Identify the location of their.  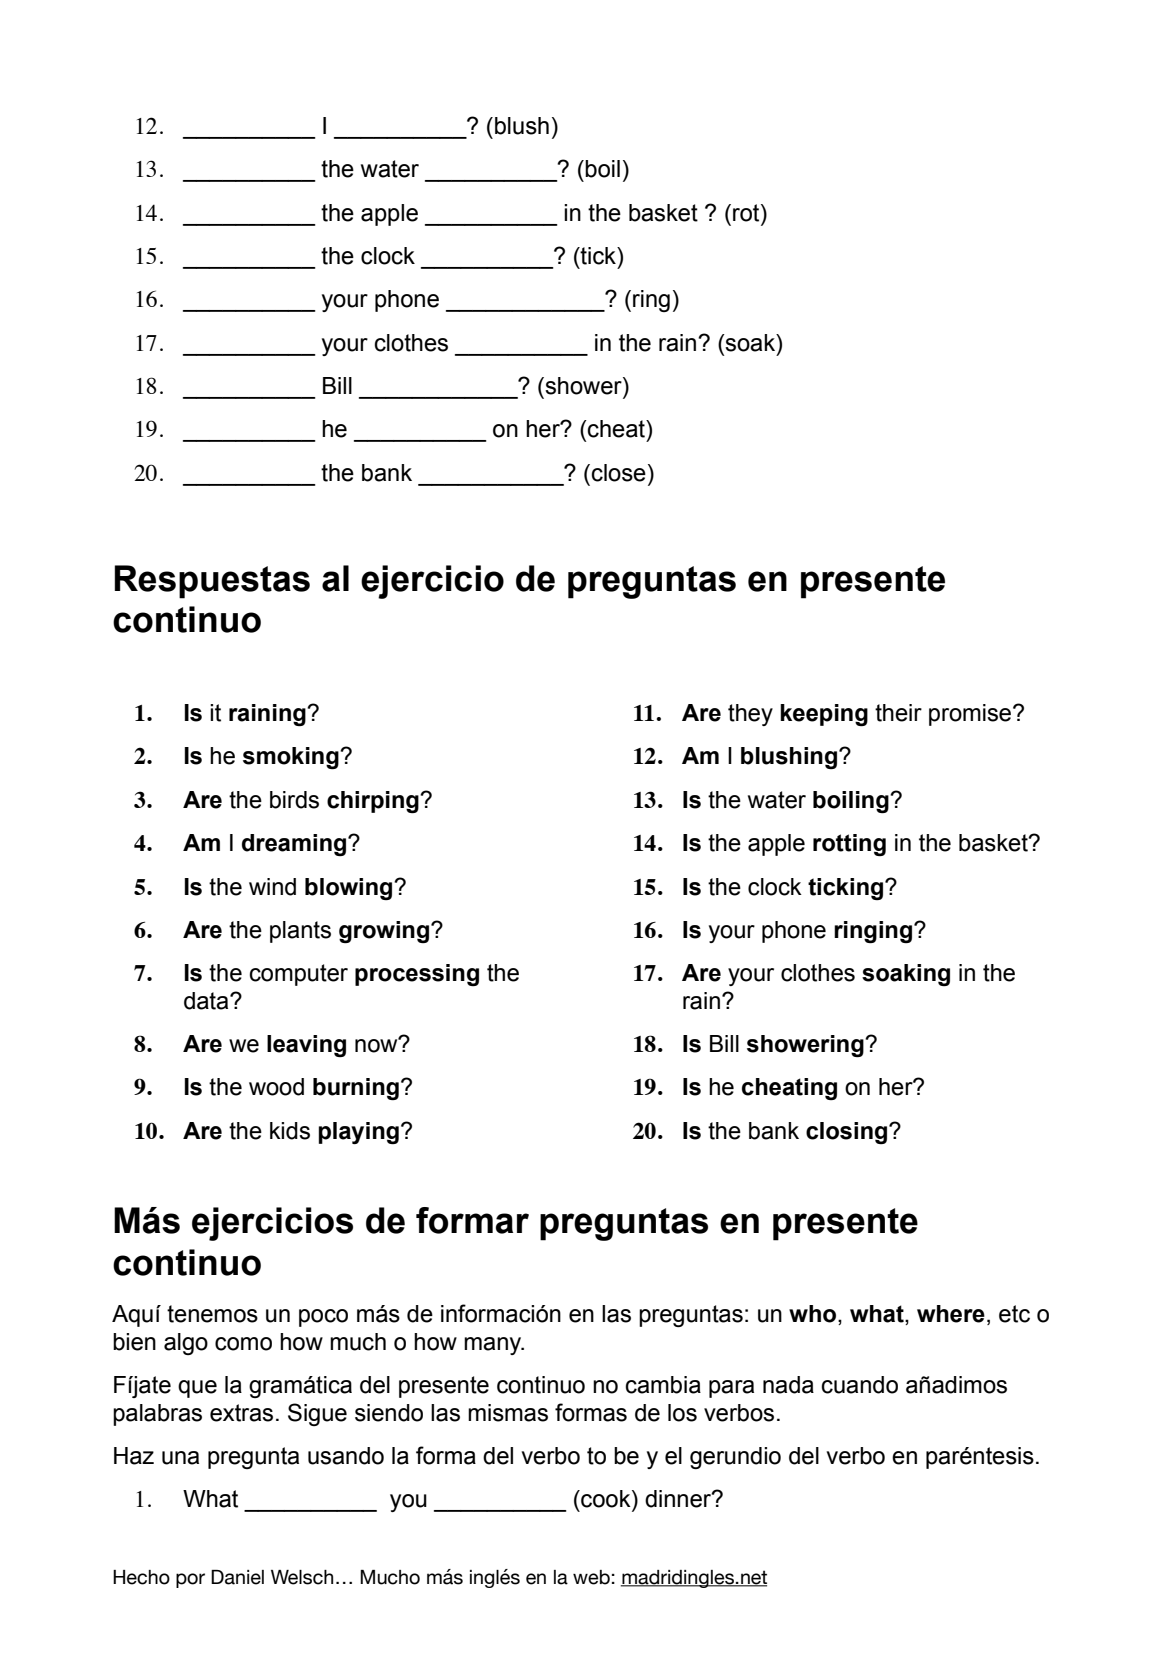
(898, 713).
